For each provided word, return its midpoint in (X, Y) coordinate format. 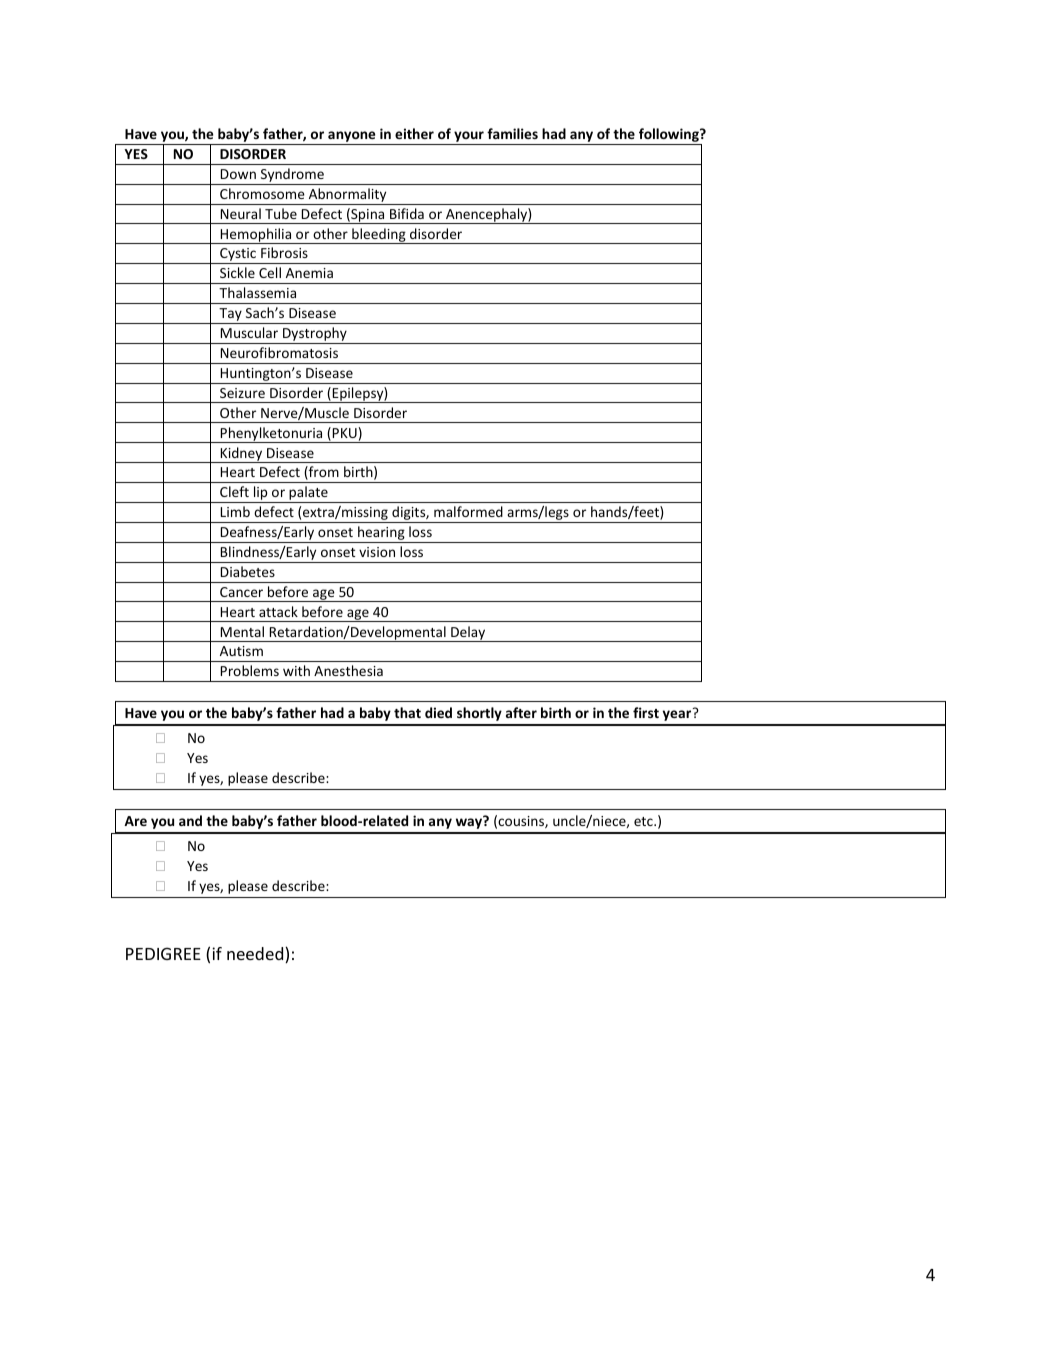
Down (238, 174)
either (414, 133)
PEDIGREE (163, 953)
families (512, 133)
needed (256, 955)
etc (644, 821)
